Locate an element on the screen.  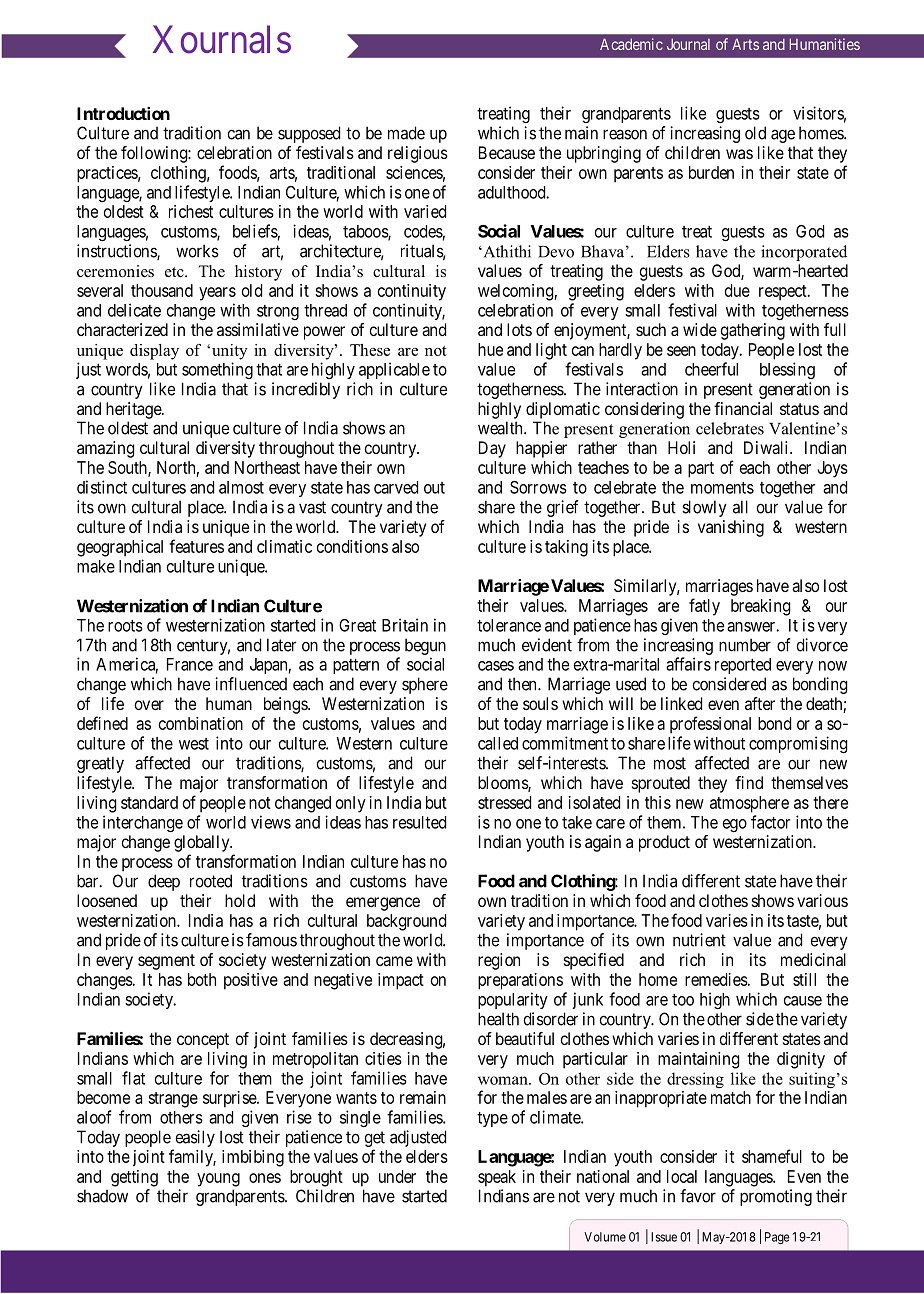
Introduction is located at coordinates (123, 113).
